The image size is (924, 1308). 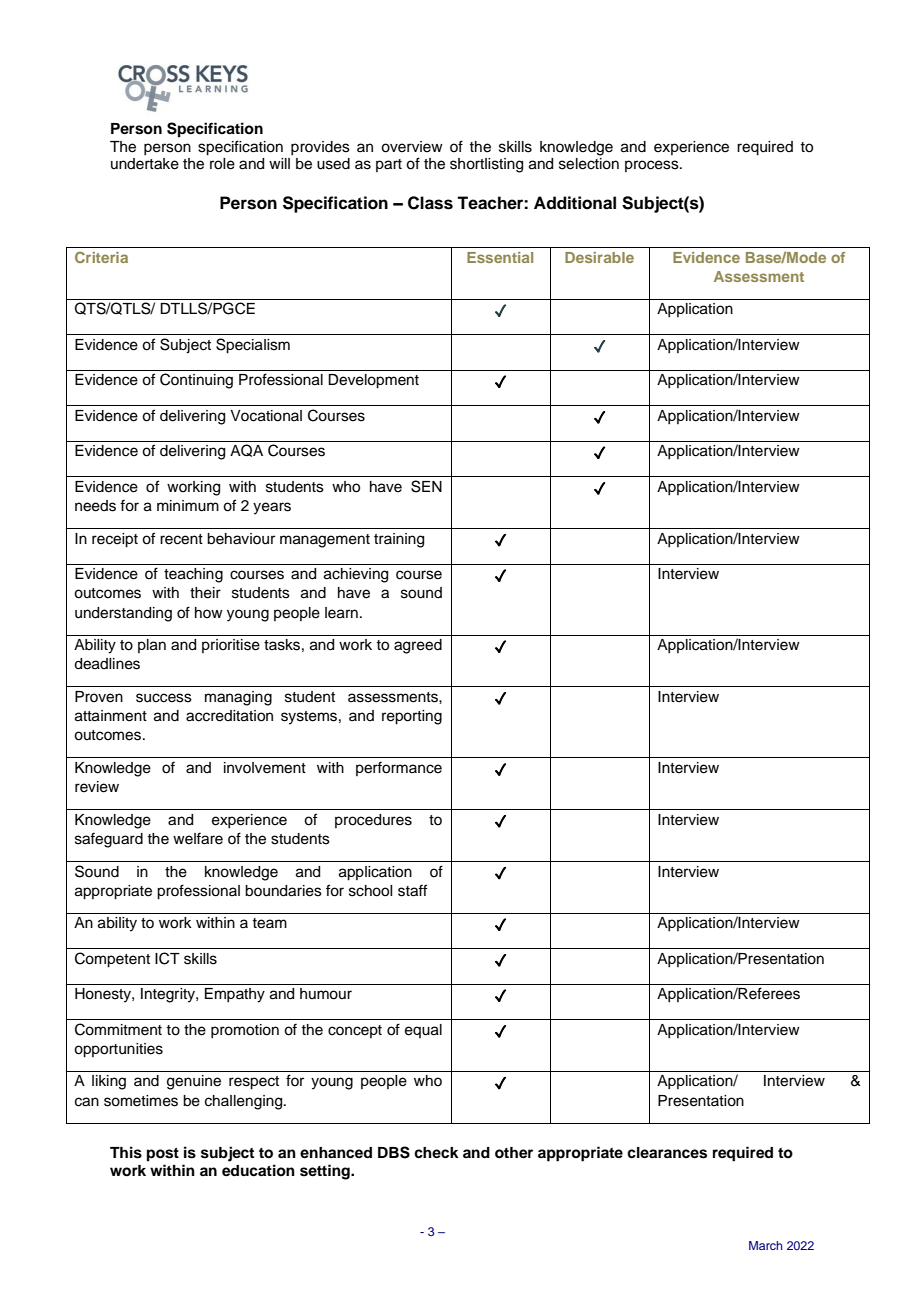 What do you see at coordinates (418, 646) in the image?
I see `agreed` at bounding box center [418, 646].
